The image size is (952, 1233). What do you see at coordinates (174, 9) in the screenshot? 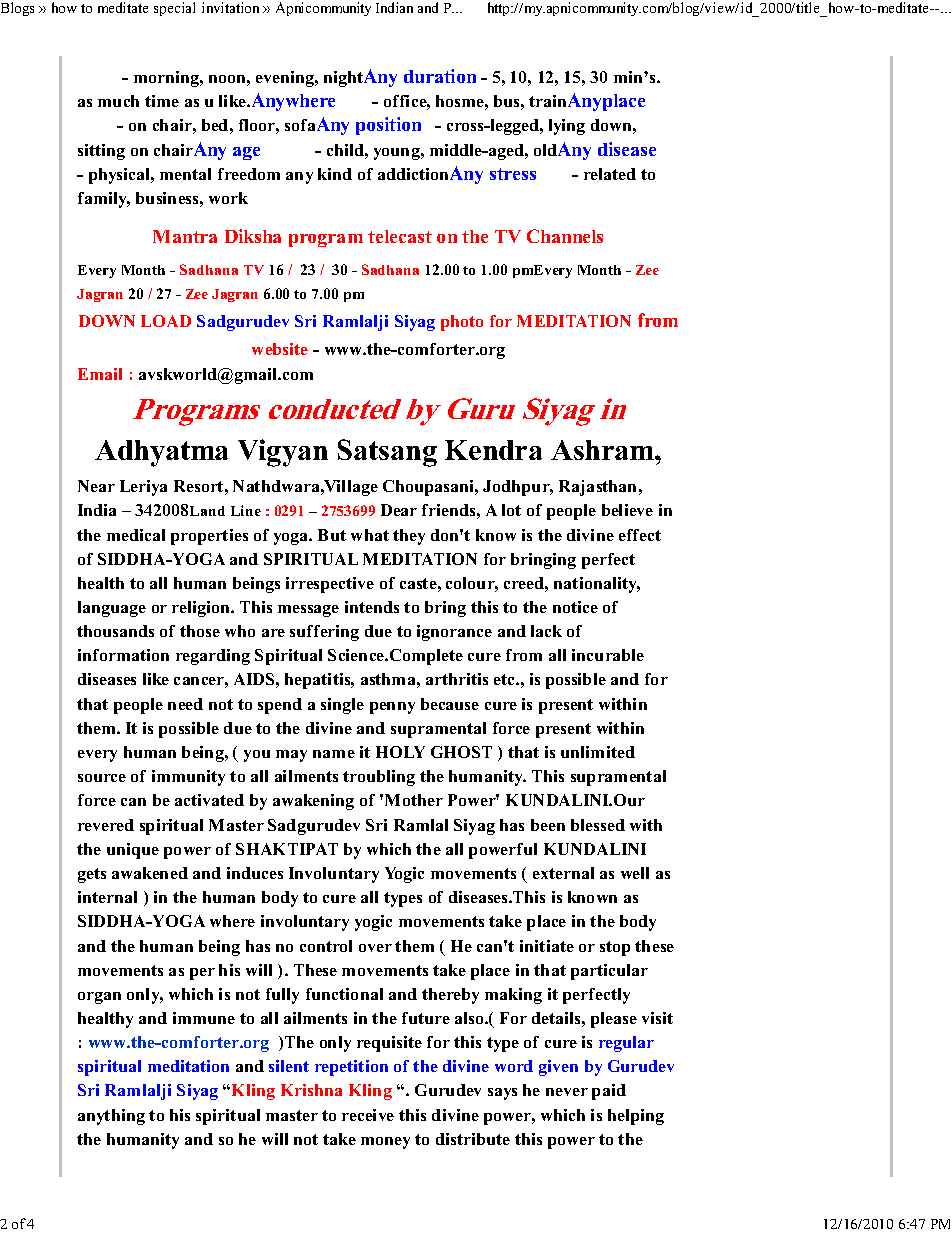
I see `special` at bounding box center [174, 9].
